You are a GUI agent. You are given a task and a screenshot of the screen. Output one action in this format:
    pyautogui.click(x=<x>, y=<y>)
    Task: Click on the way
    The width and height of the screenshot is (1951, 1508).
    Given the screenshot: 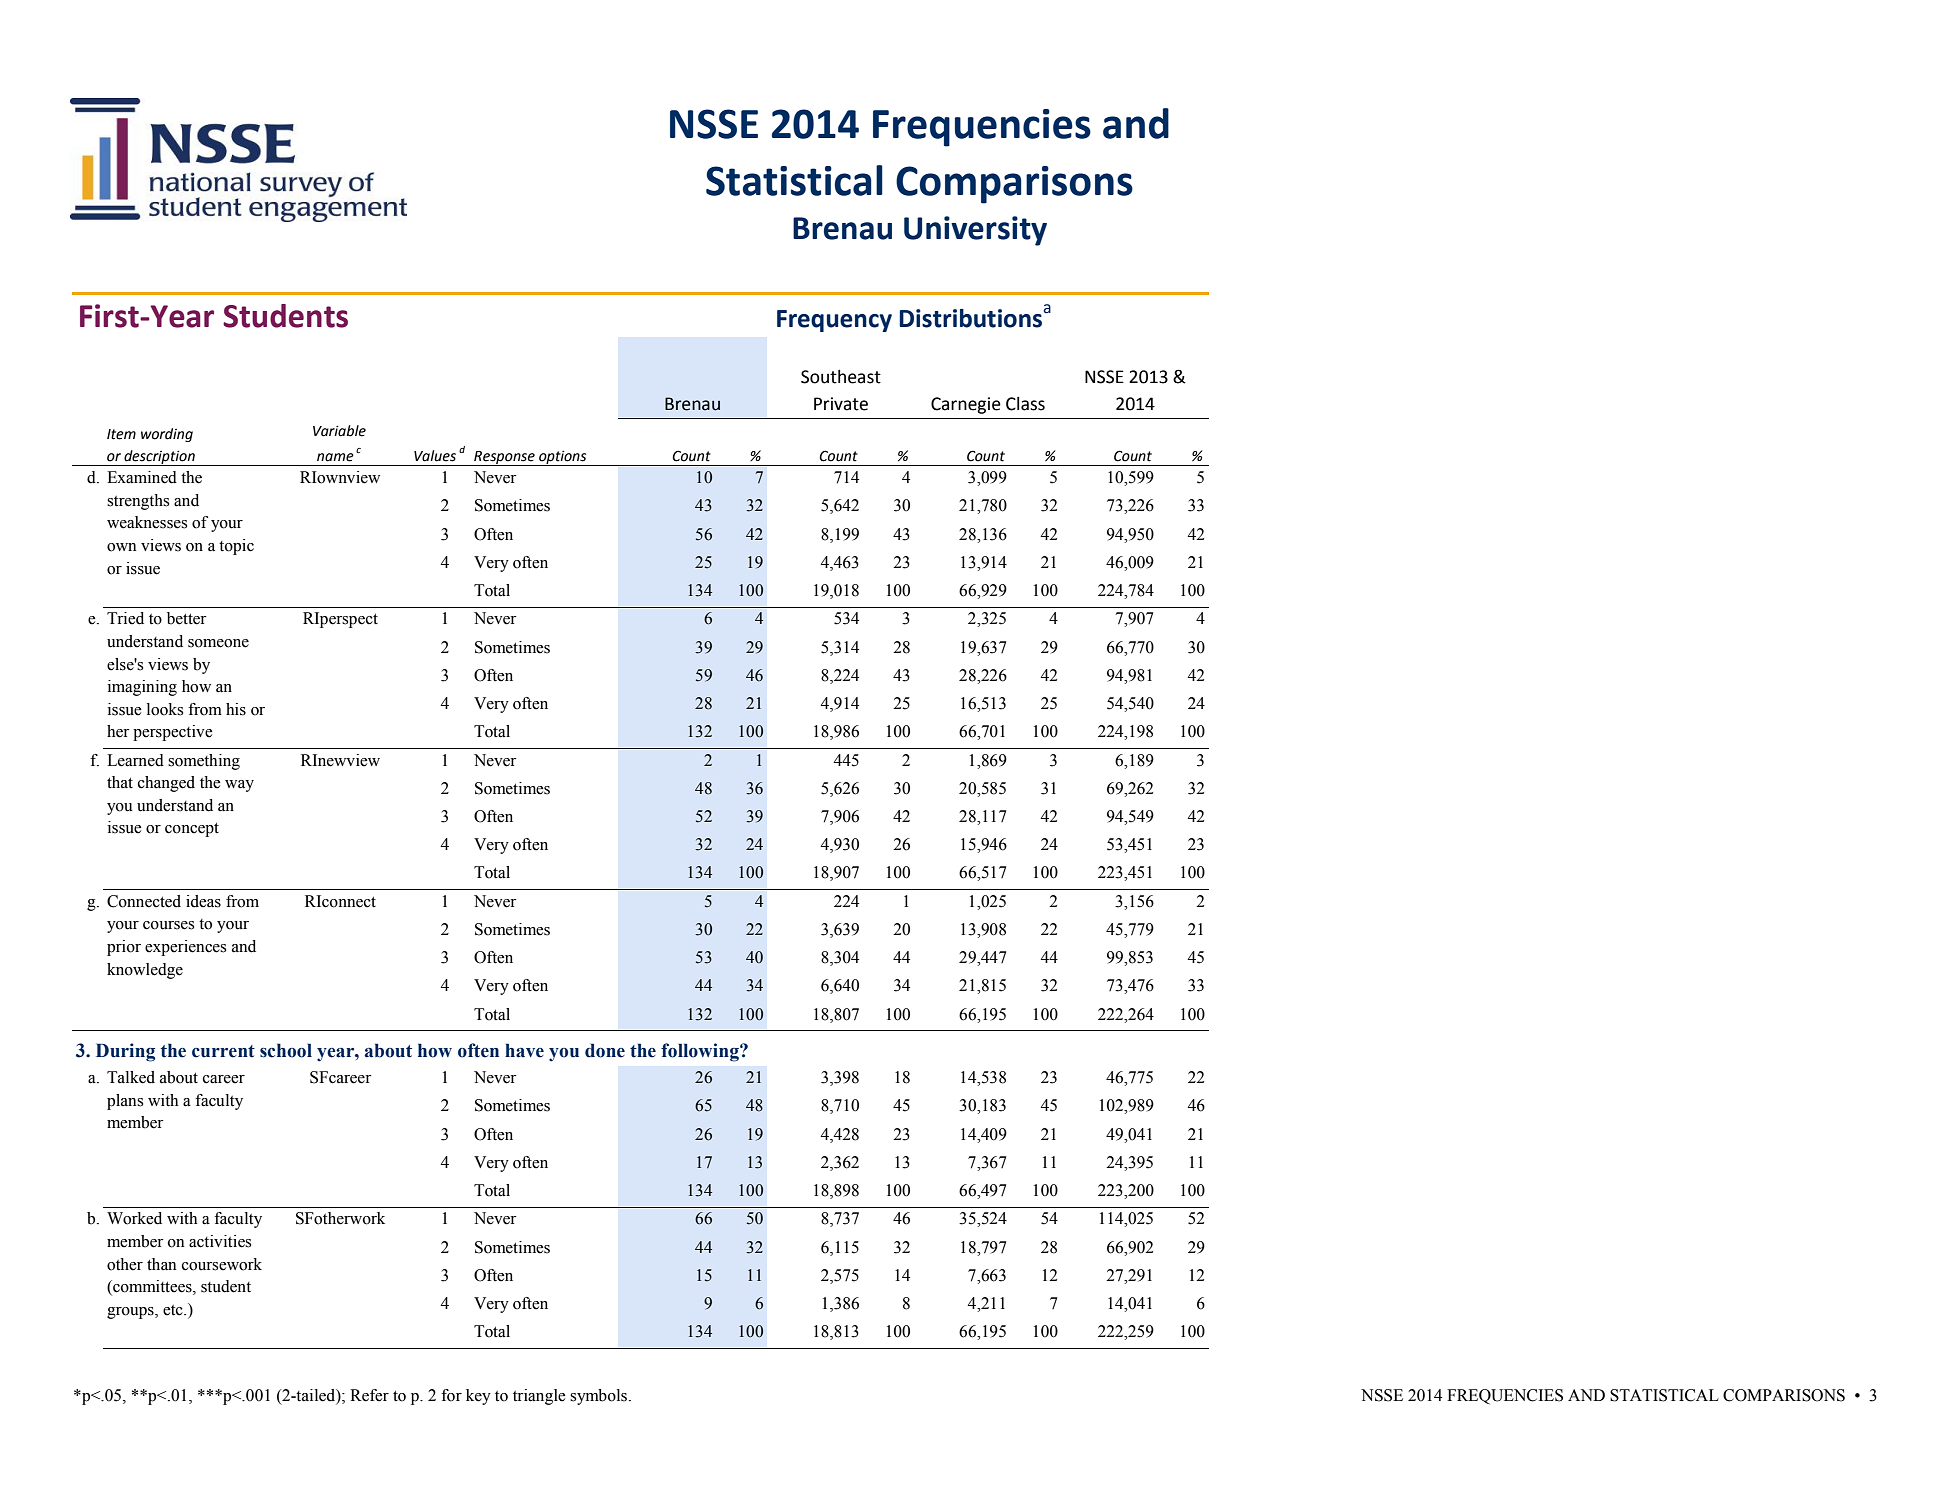 What is the action you would take?
    pyautogui.click(x=239, y=786)
